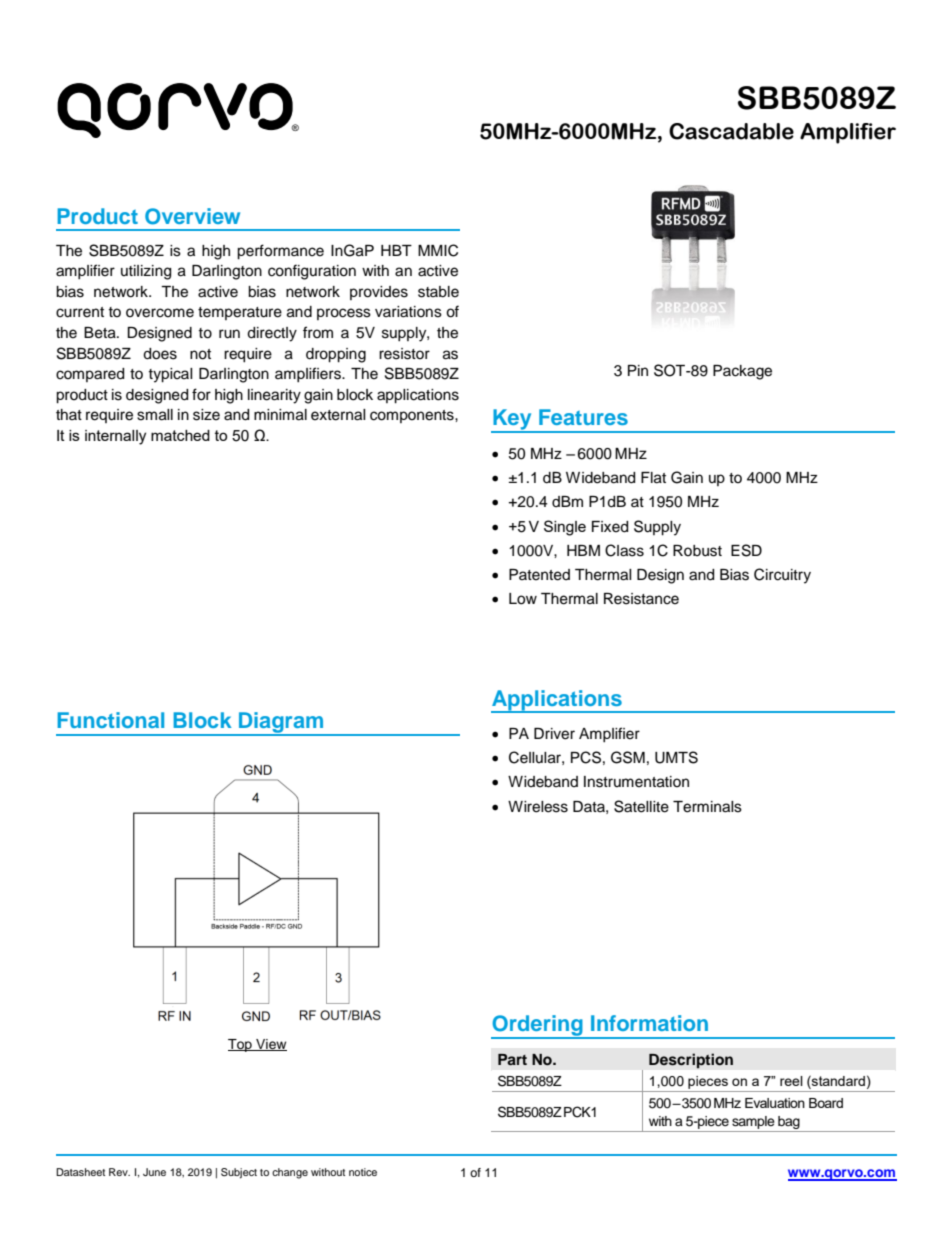 The height and width of the screenshot is (1233, 952). What do you see at coordinates (523, 599) in the screenshot?
I see `Low` at bounding box center [523, 599].
